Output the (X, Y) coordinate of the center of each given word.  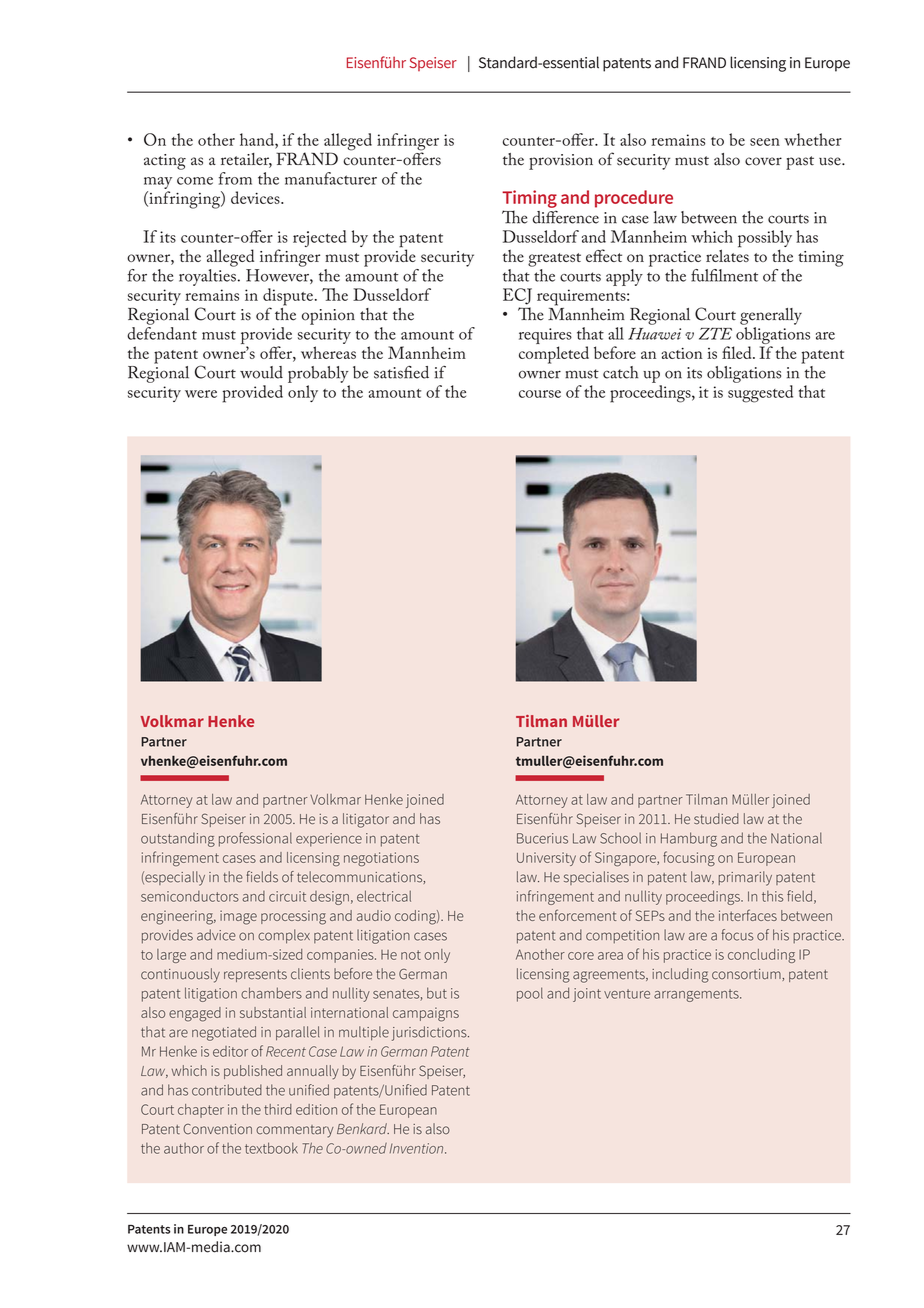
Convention (217, 1129)
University (546, 859)
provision (561, 162)
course (540, 394)
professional (255, 839)
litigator (366, 820)
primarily (745, 878)
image (238, 917)
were (201, 394)
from (235, 178)
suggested (760, 394)
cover (763, 161)
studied (716, 818)
